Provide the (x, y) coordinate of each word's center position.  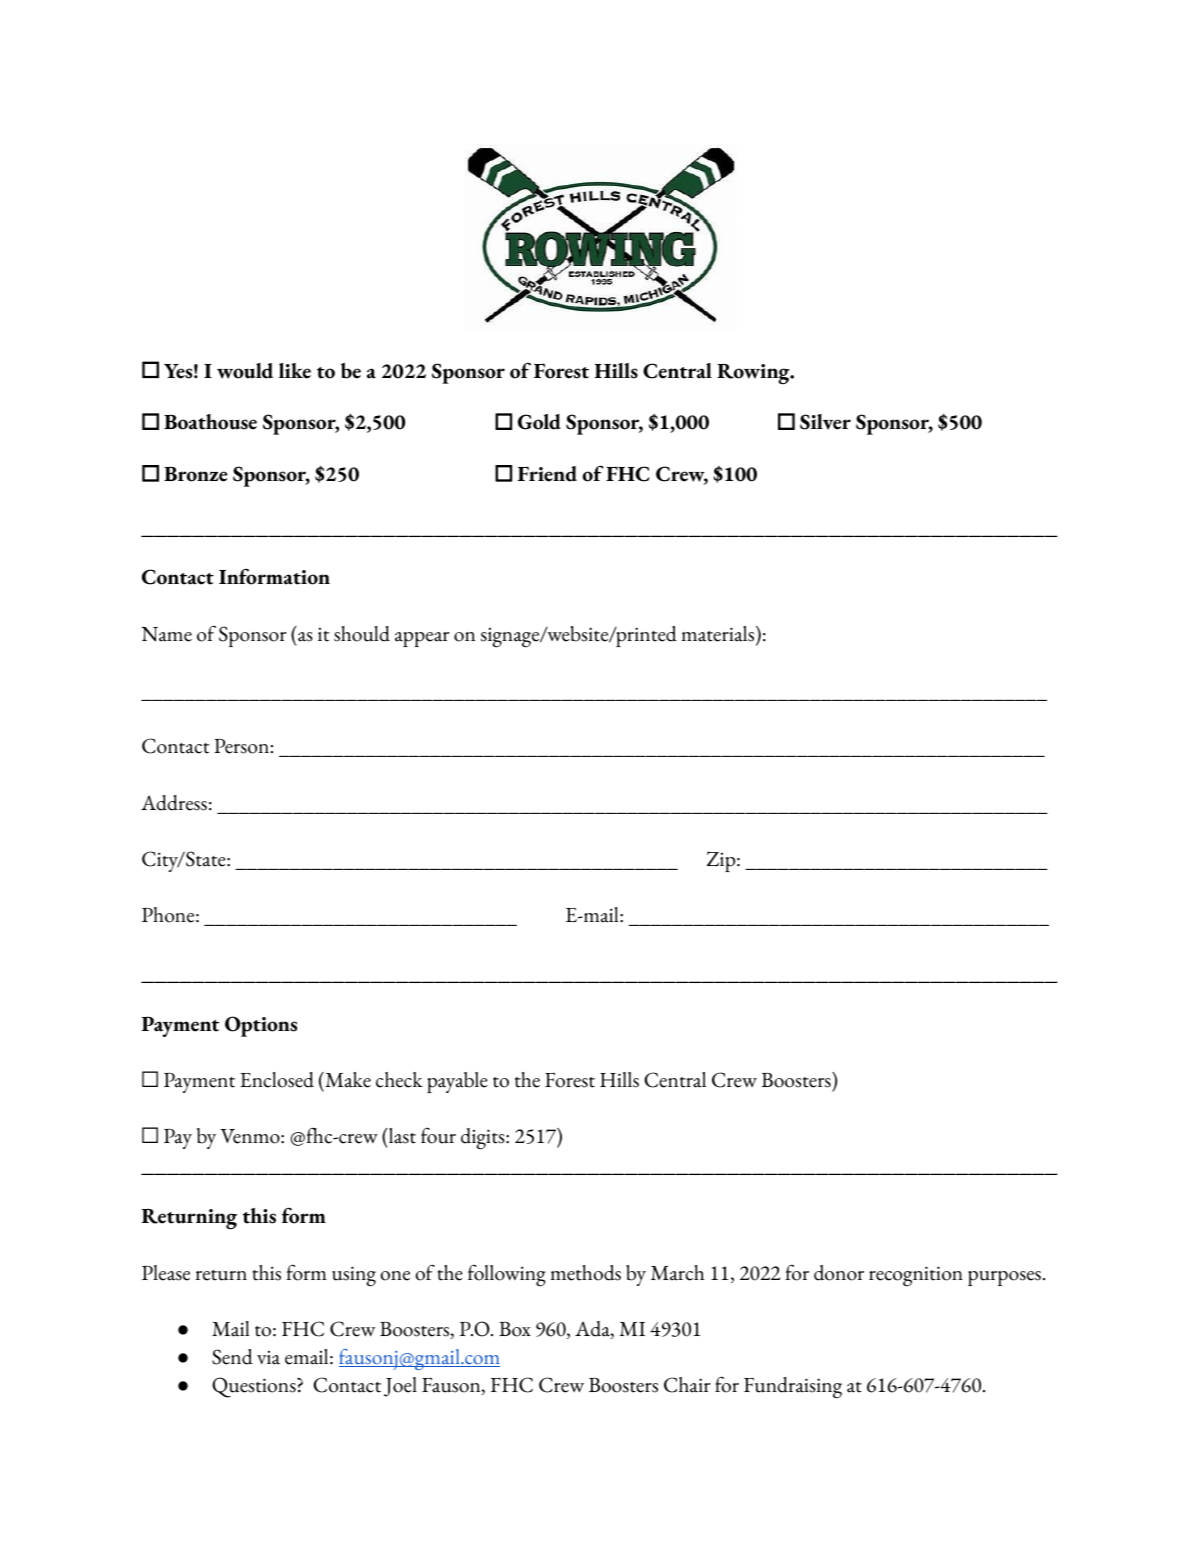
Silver (825, 422)
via (268, 1358)
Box (515, 1329)
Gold (539, 422)
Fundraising (793, 1388)
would (245, 371)
